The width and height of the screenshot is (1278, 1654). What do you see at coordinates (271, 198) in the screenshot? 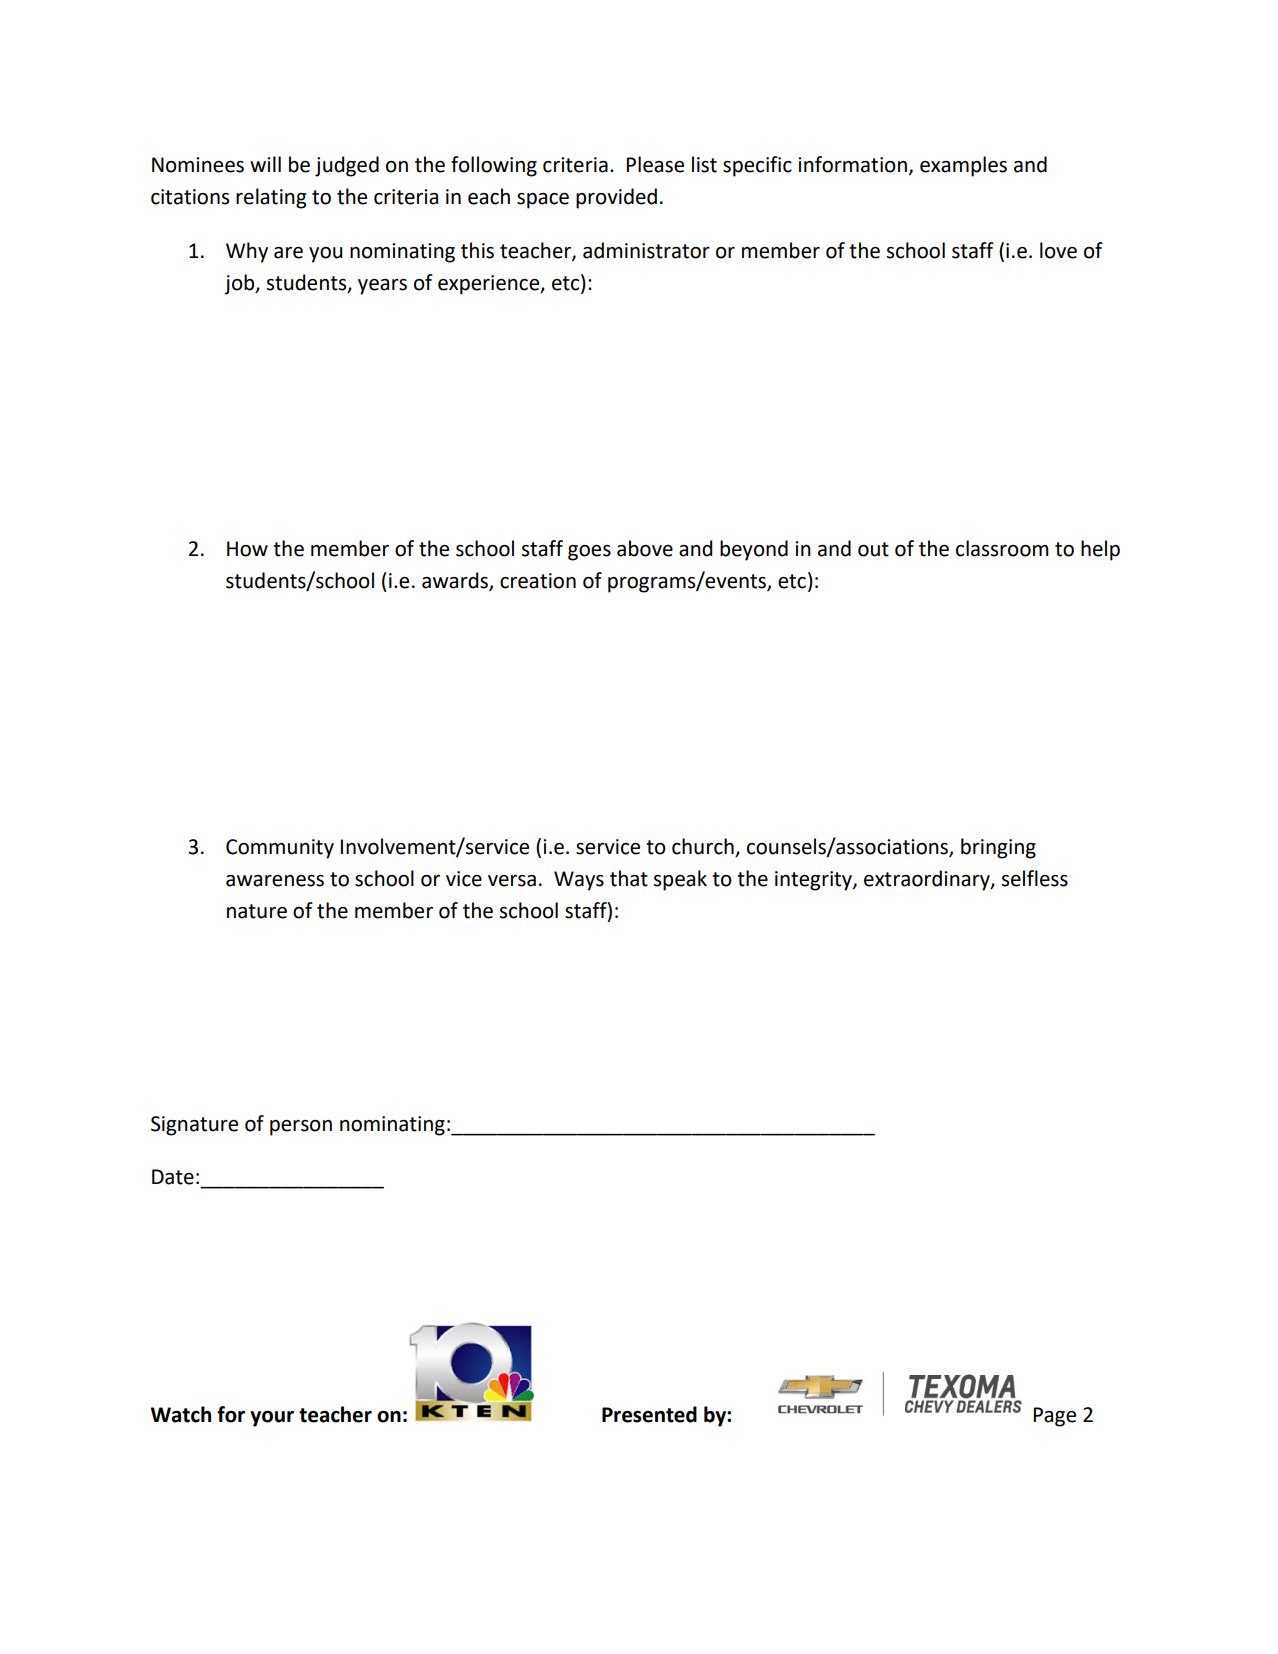
I see `relating` at bounding box center [271, 198].
